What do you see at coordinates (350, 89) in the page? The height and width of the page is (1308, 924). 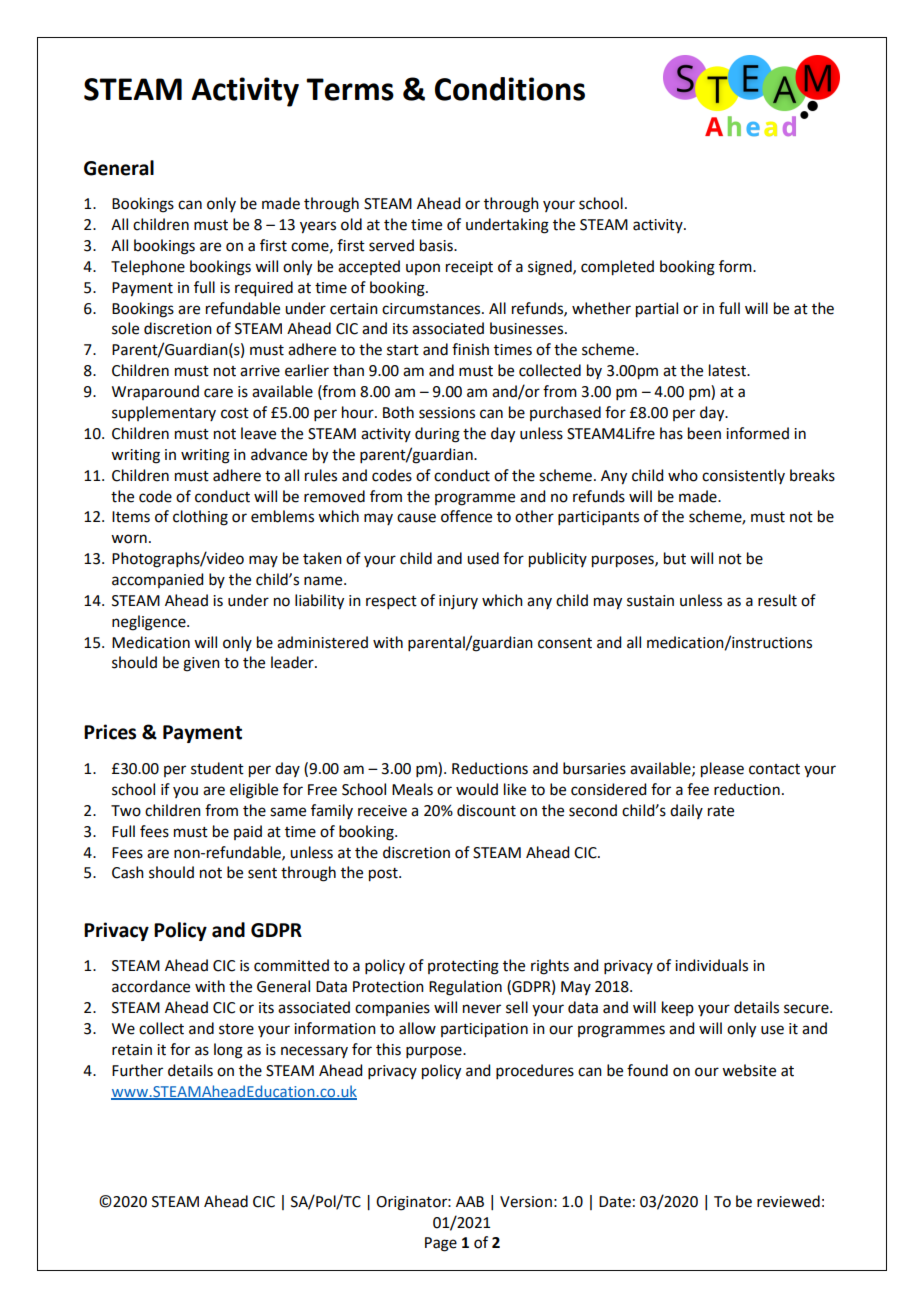 I see `Terms` at bounding box center [350, 89].
